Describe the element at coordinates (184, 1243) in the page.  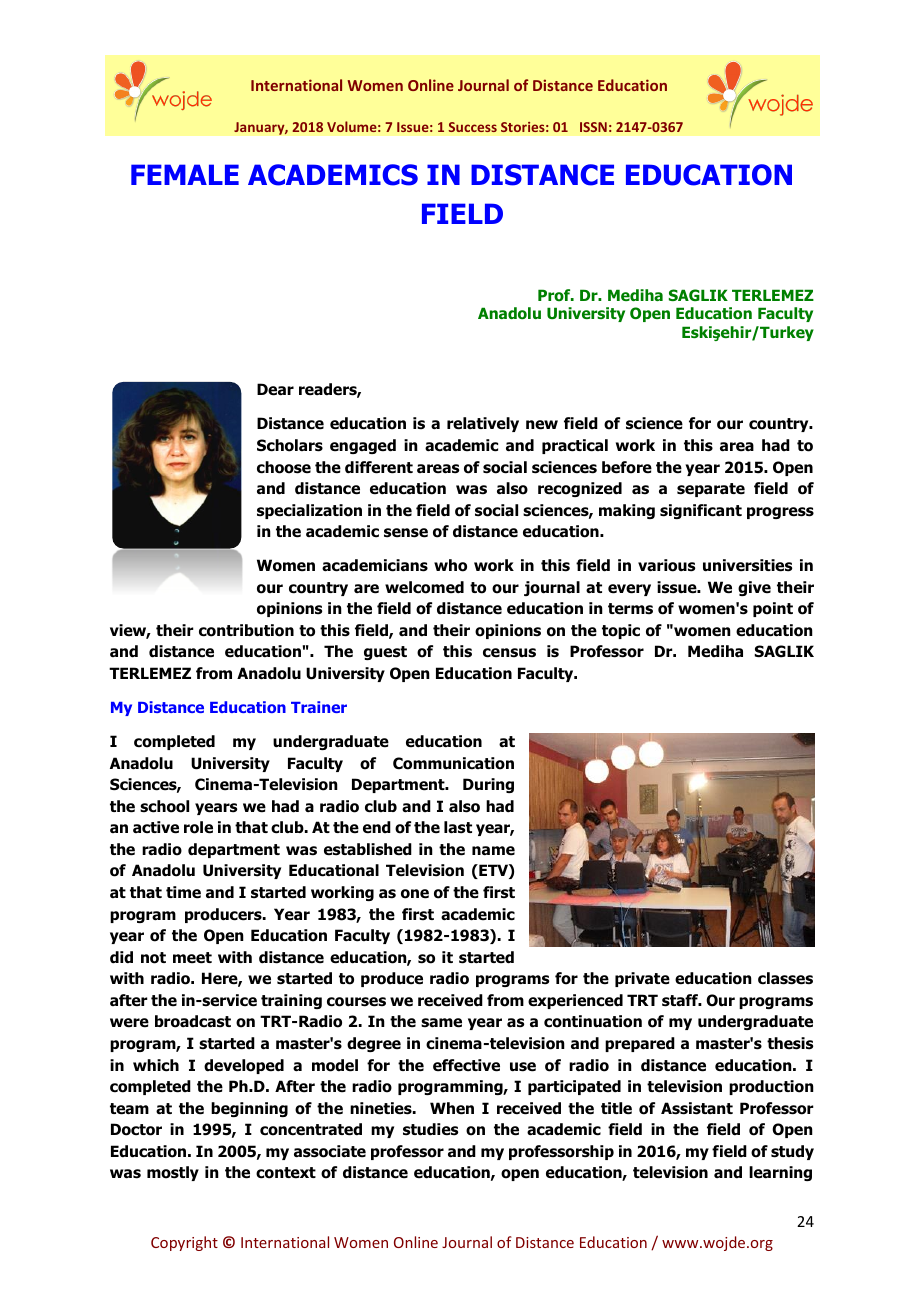
I see `Copyright` at that location.
